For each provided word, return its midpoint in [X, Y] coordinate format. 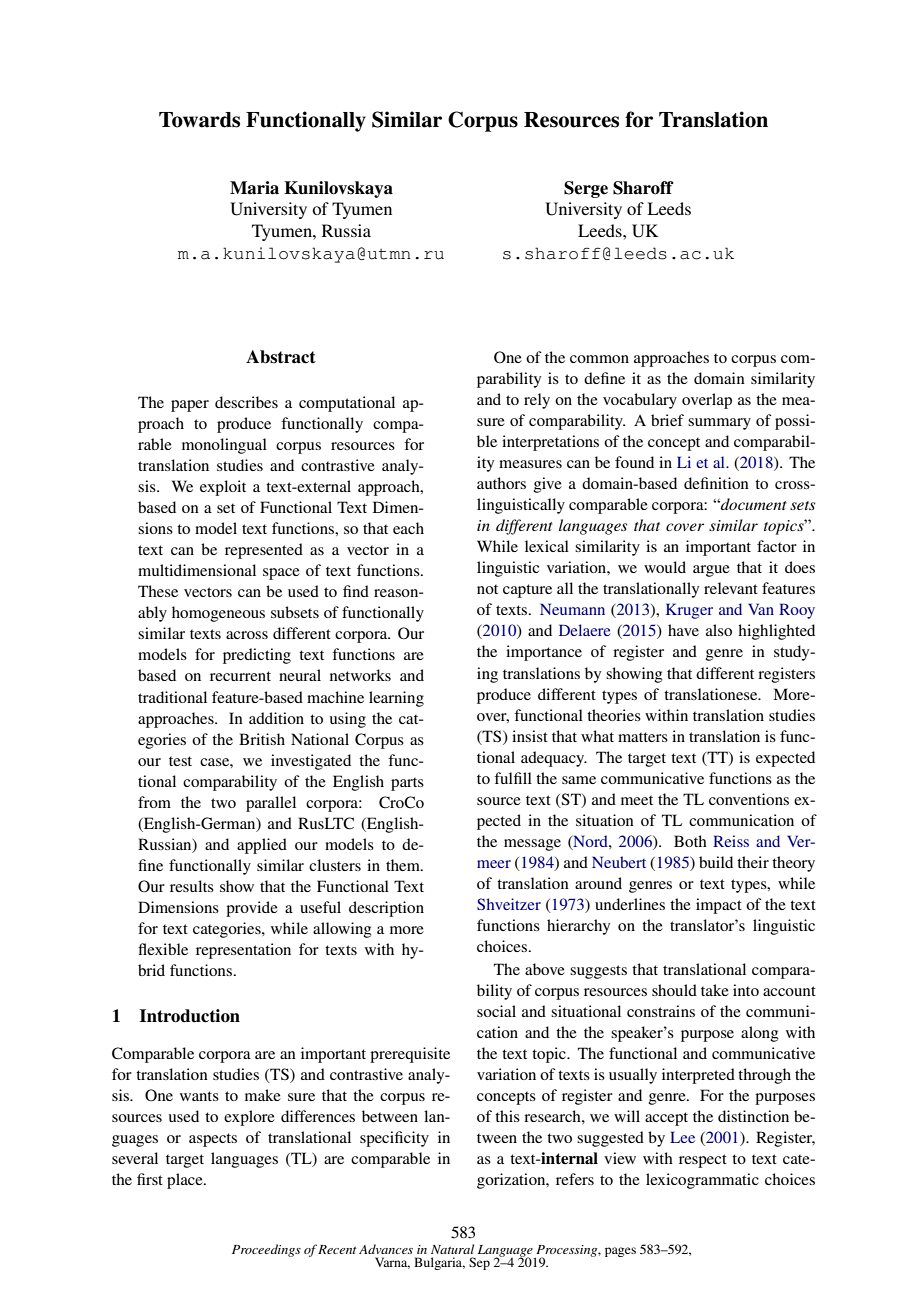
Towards [199, 120]
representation [243, 951]
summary [719, 424]
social [496, 1011]
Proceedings [266, 1250]
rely [537, 401]
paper [190, 406]
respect [703, 1161]
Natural [452, 1249]
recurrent [240, 676]
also [719, 630]
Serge [586, 189]
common [599, 359]
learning [396, 699]
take [715, 990]
